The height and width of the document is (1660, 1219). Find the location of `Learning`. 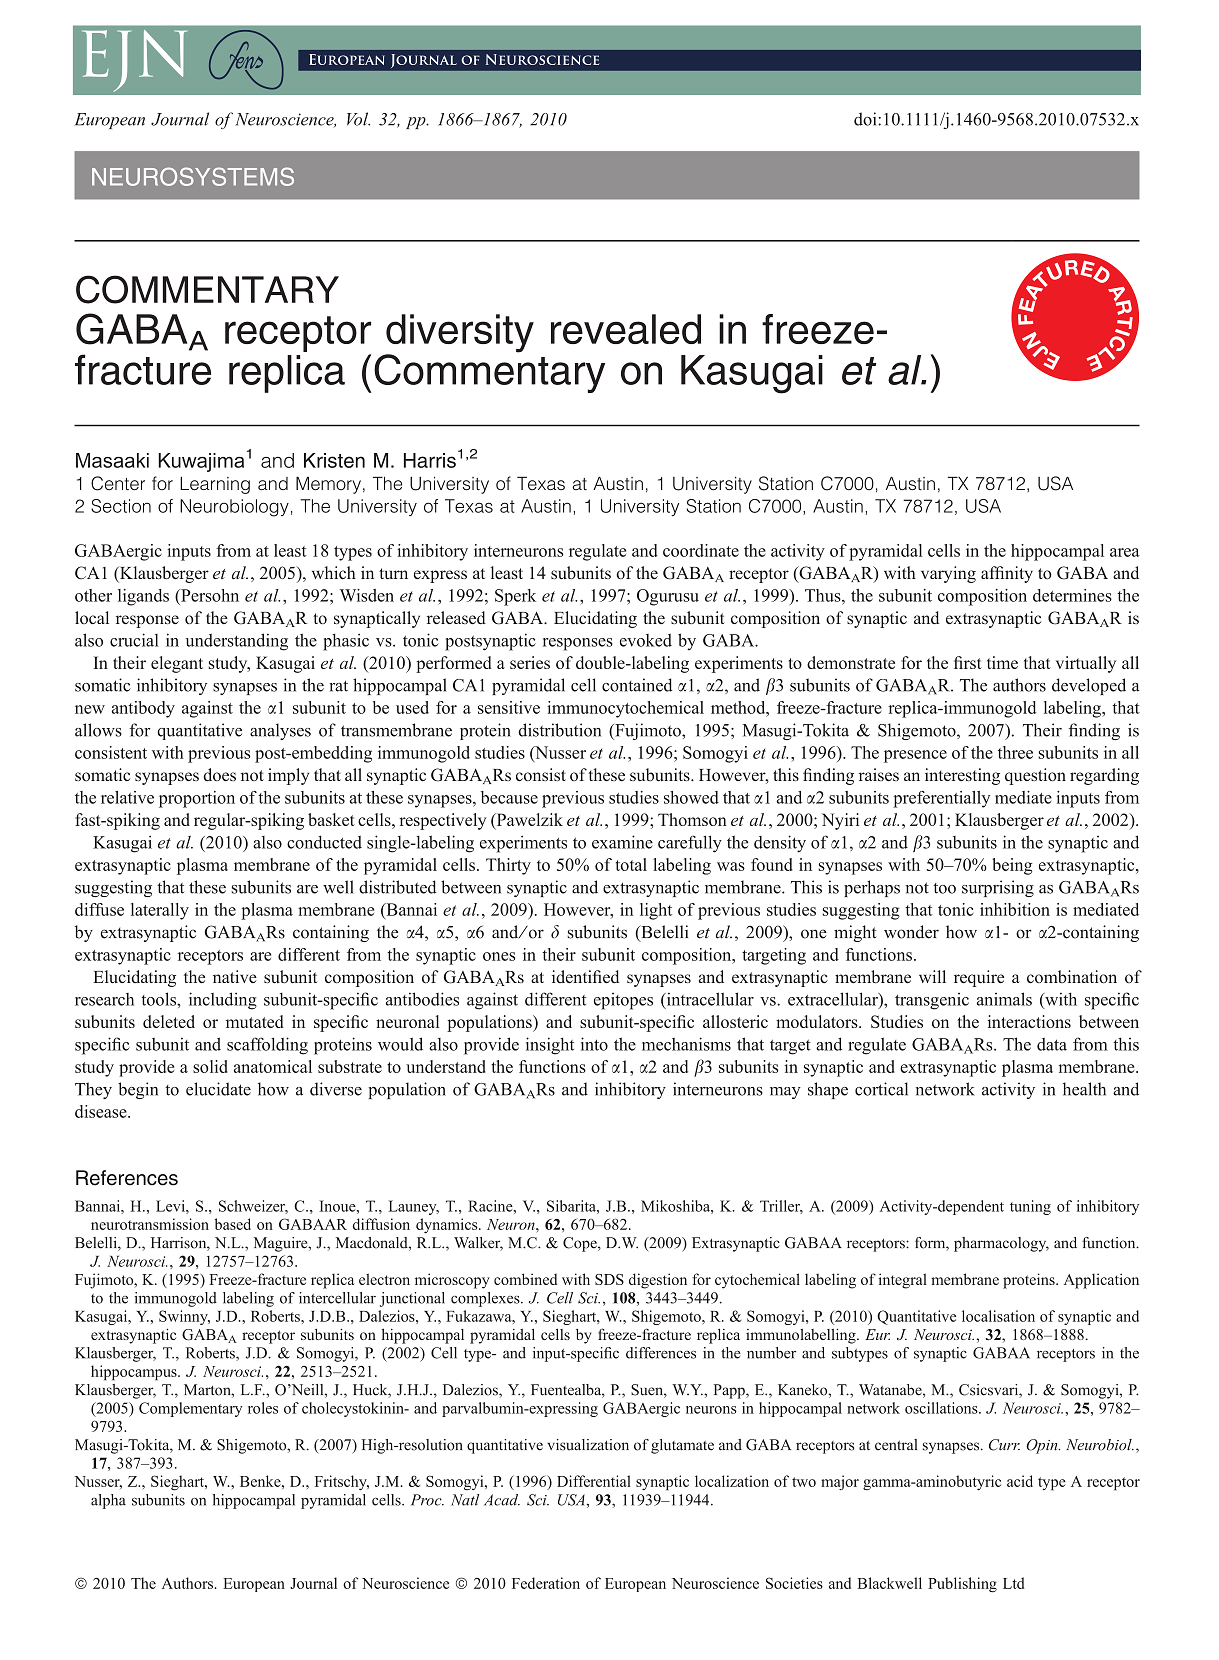

Learning is located at coordinates (215, 485).
